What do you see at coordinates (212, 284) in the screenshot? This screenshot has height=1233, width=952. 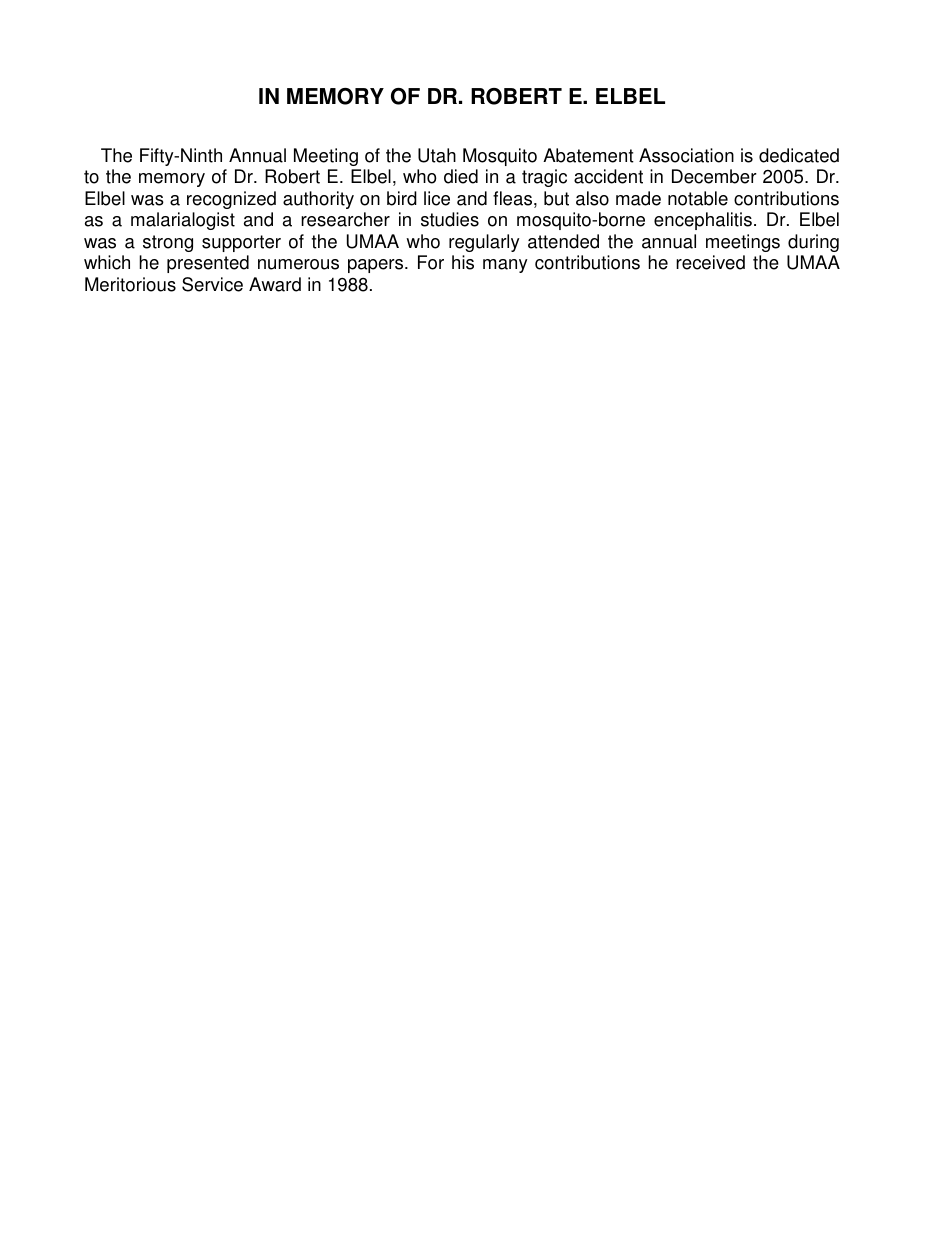 I see `Service` at bounding box center [212, 284].
